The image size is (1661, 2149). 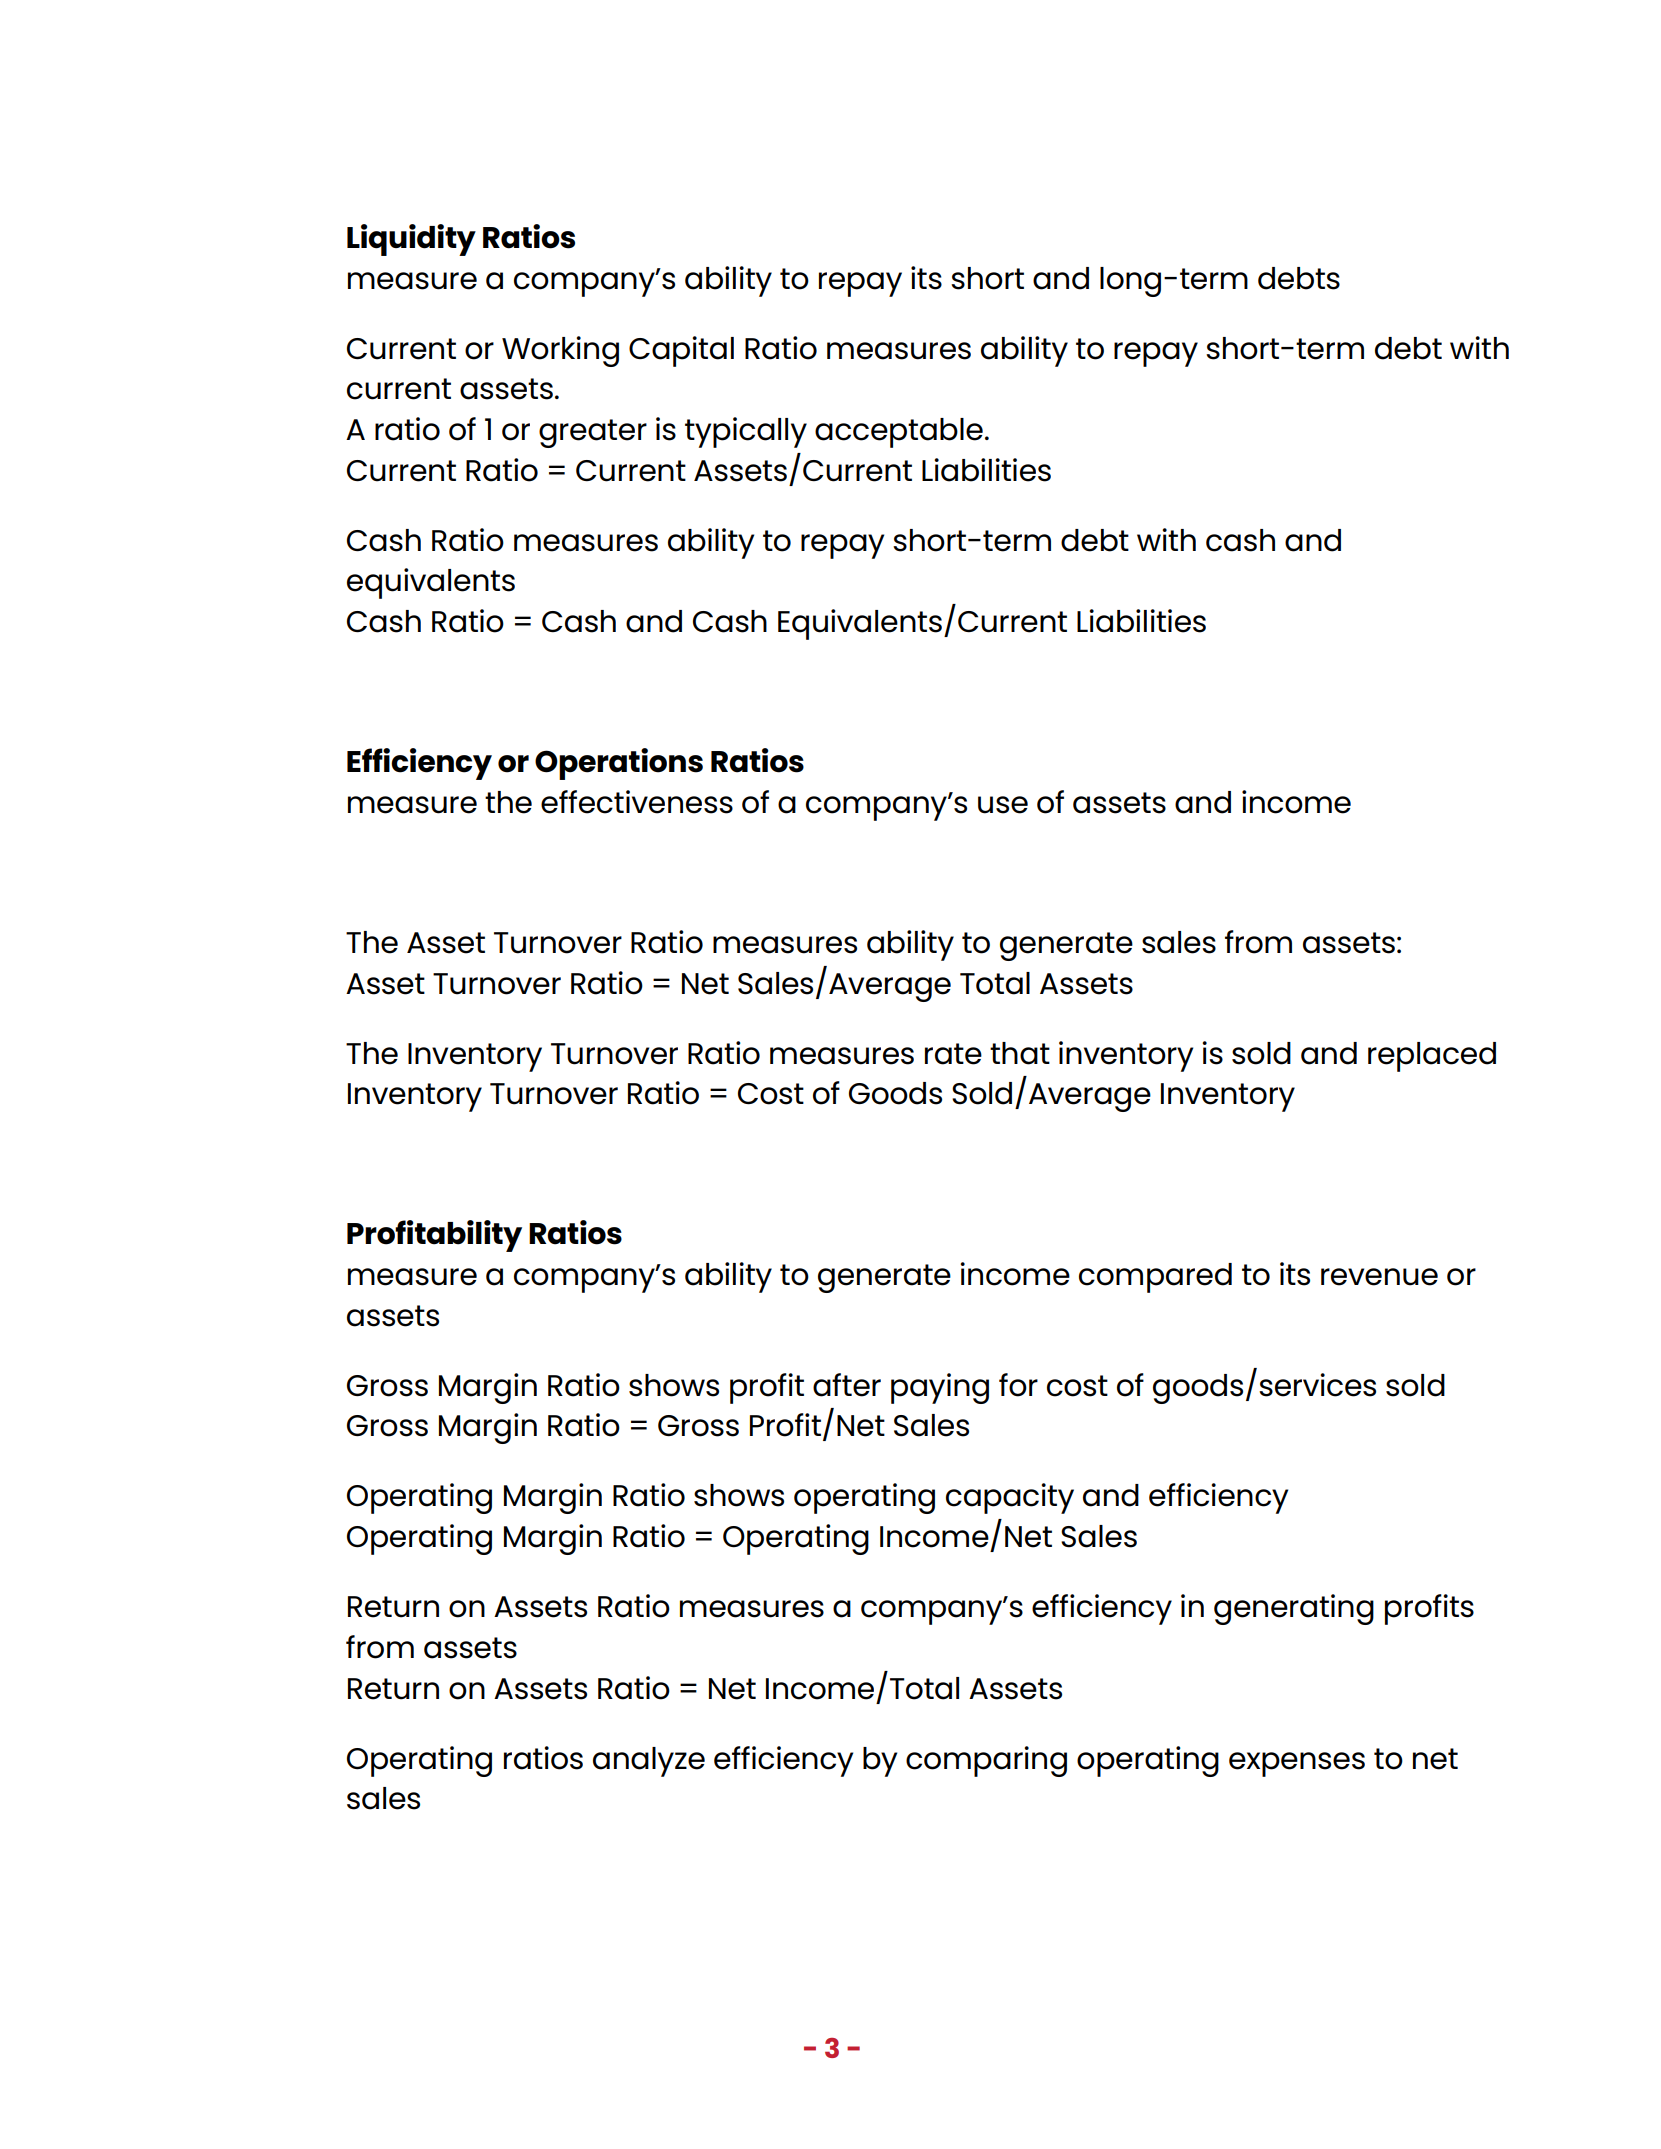 What do you see at coordinates (1018, 1385) in the screenshot?
I see `for` at bounding box center [1018, 1385].
